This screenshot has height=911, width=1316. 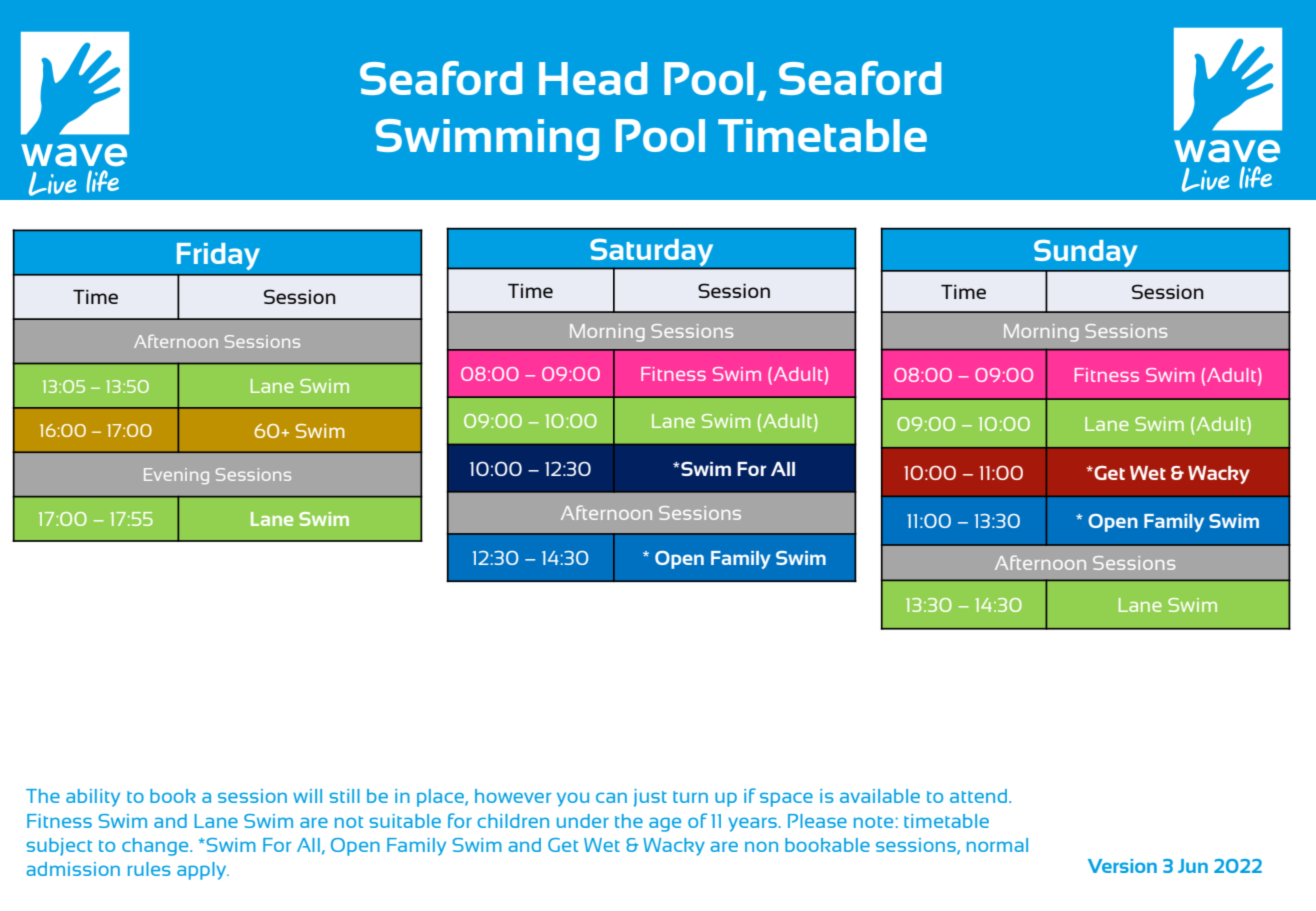 What do you see at coordinates (665, 824) in the screenshot?
I see `age` at bounding box center [665, 824].
